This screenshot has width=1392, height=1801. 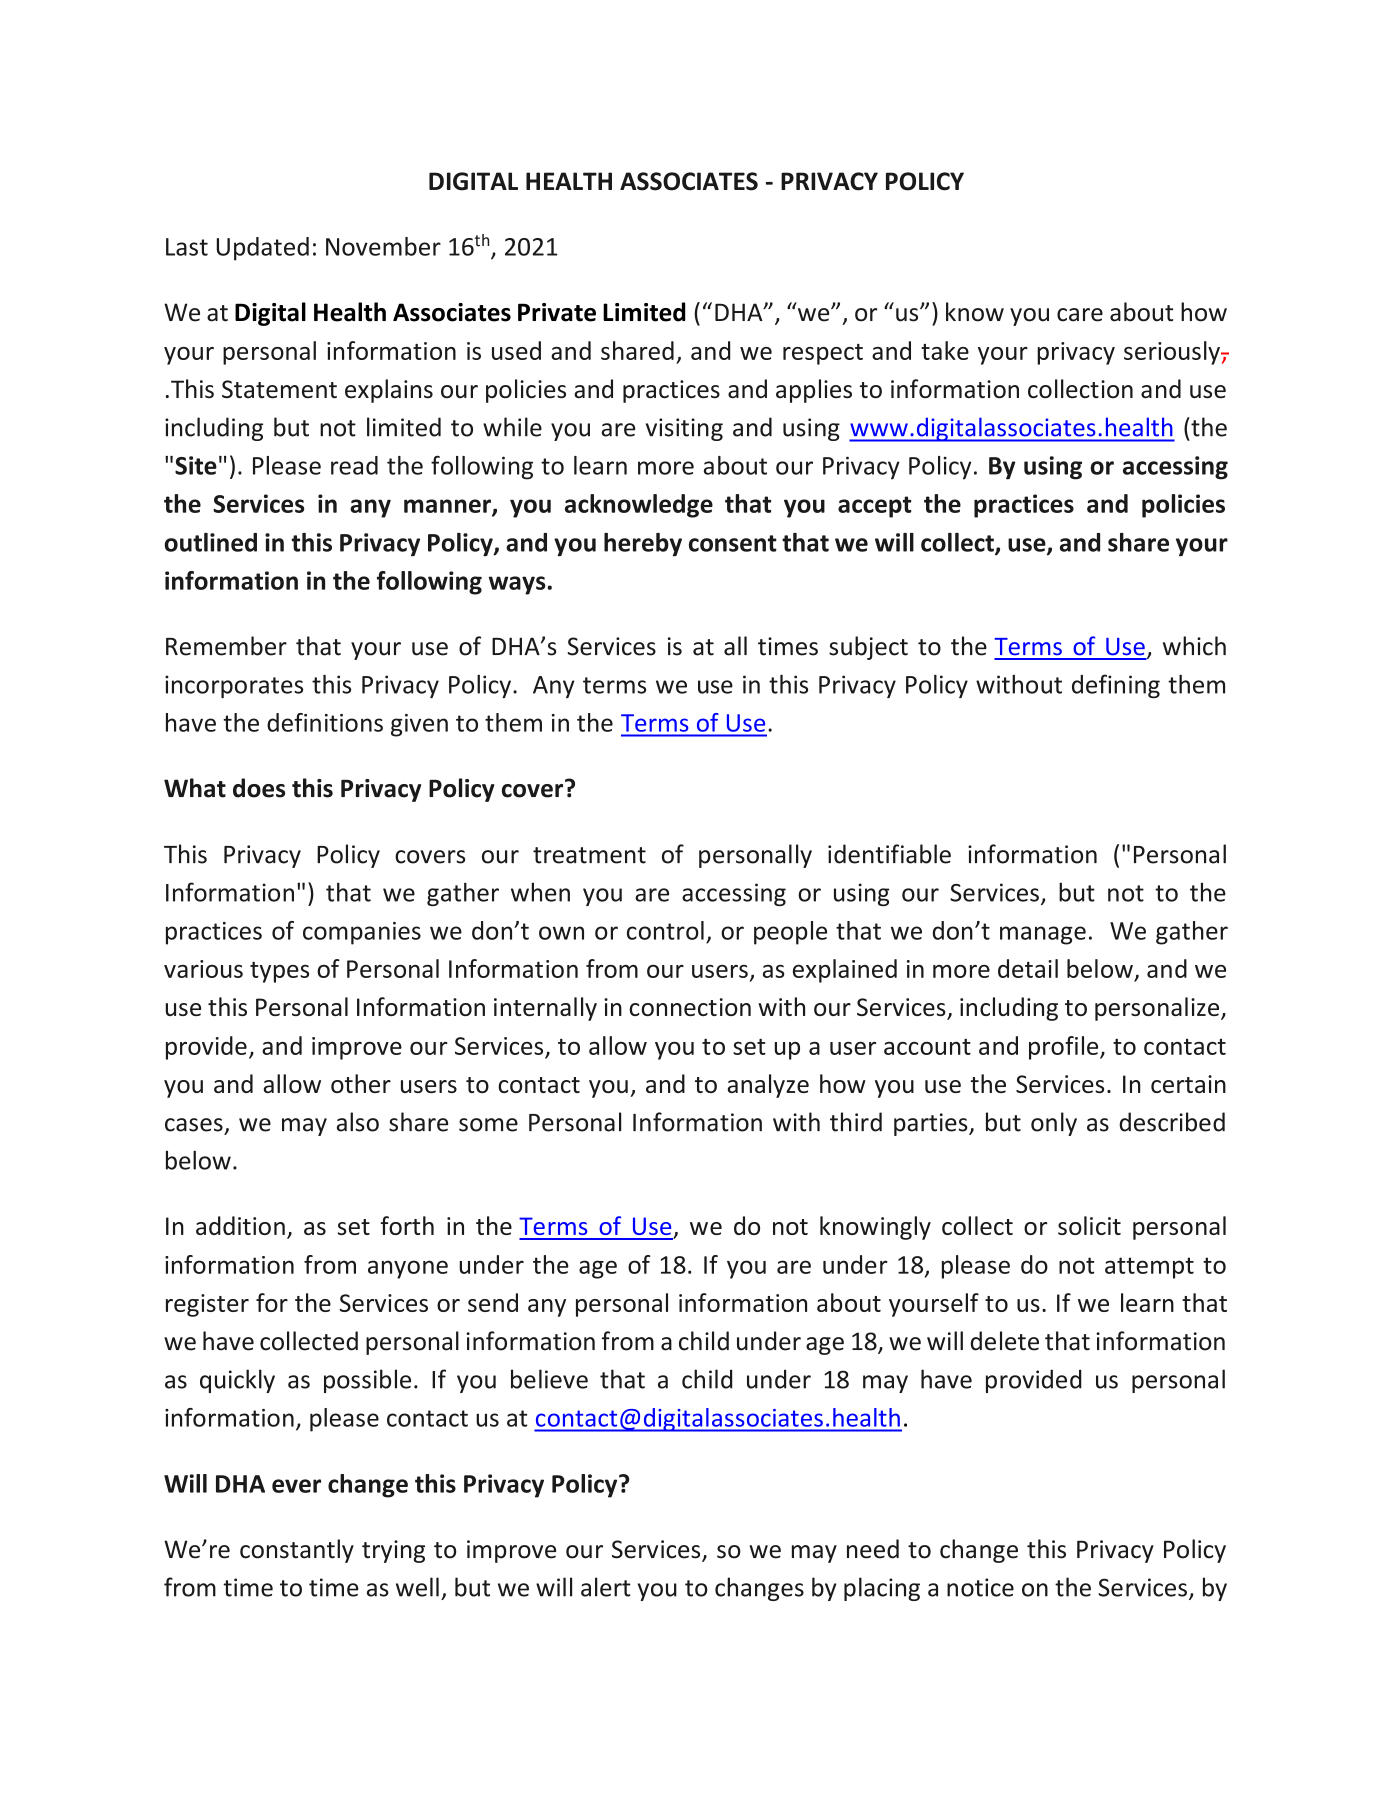 I want to click on companies, so click(x=362, y=933).
